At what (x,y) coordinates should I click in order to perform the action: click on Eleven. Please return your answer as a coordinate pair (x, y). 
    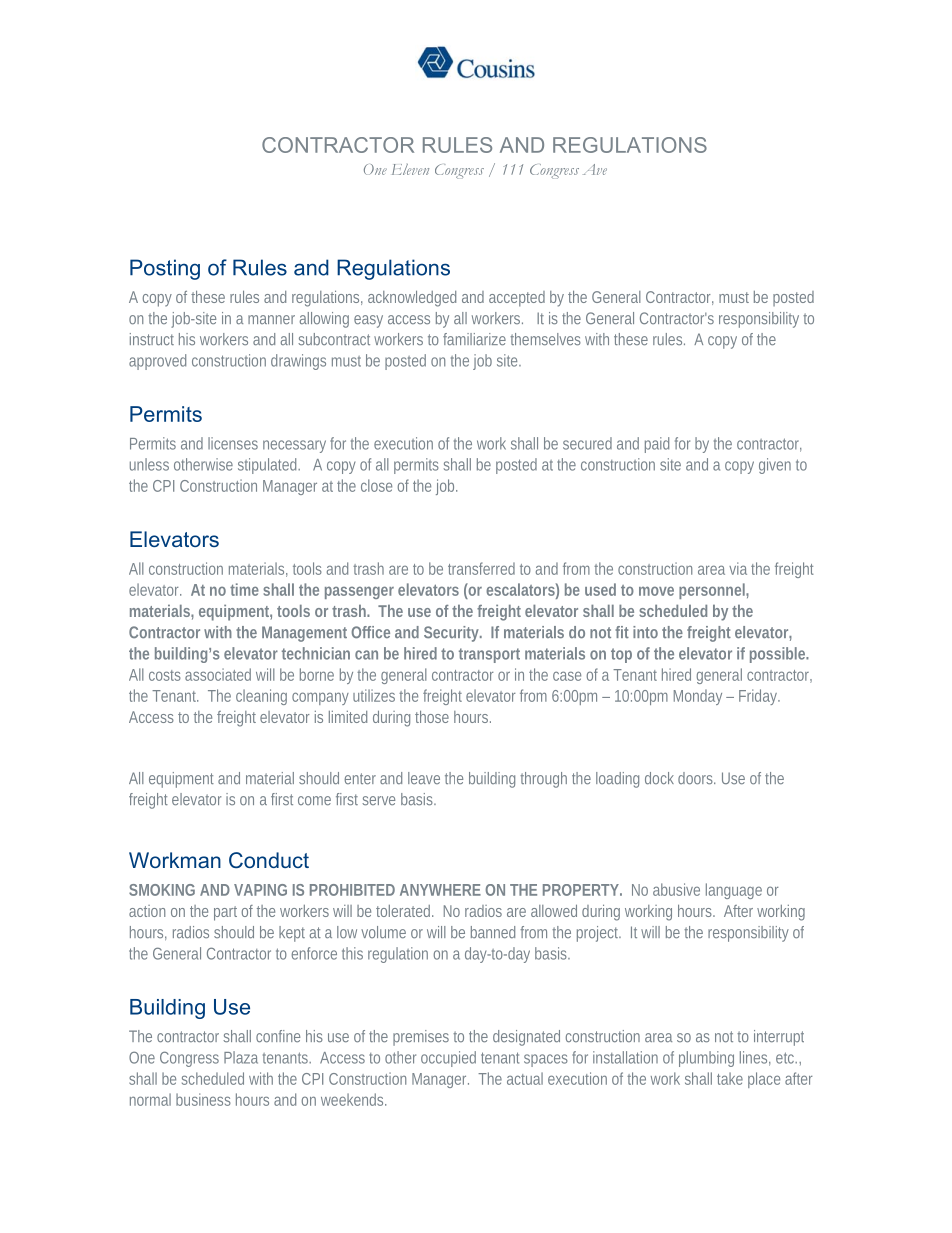
    Looking at the image, I should click on (410, 169).
